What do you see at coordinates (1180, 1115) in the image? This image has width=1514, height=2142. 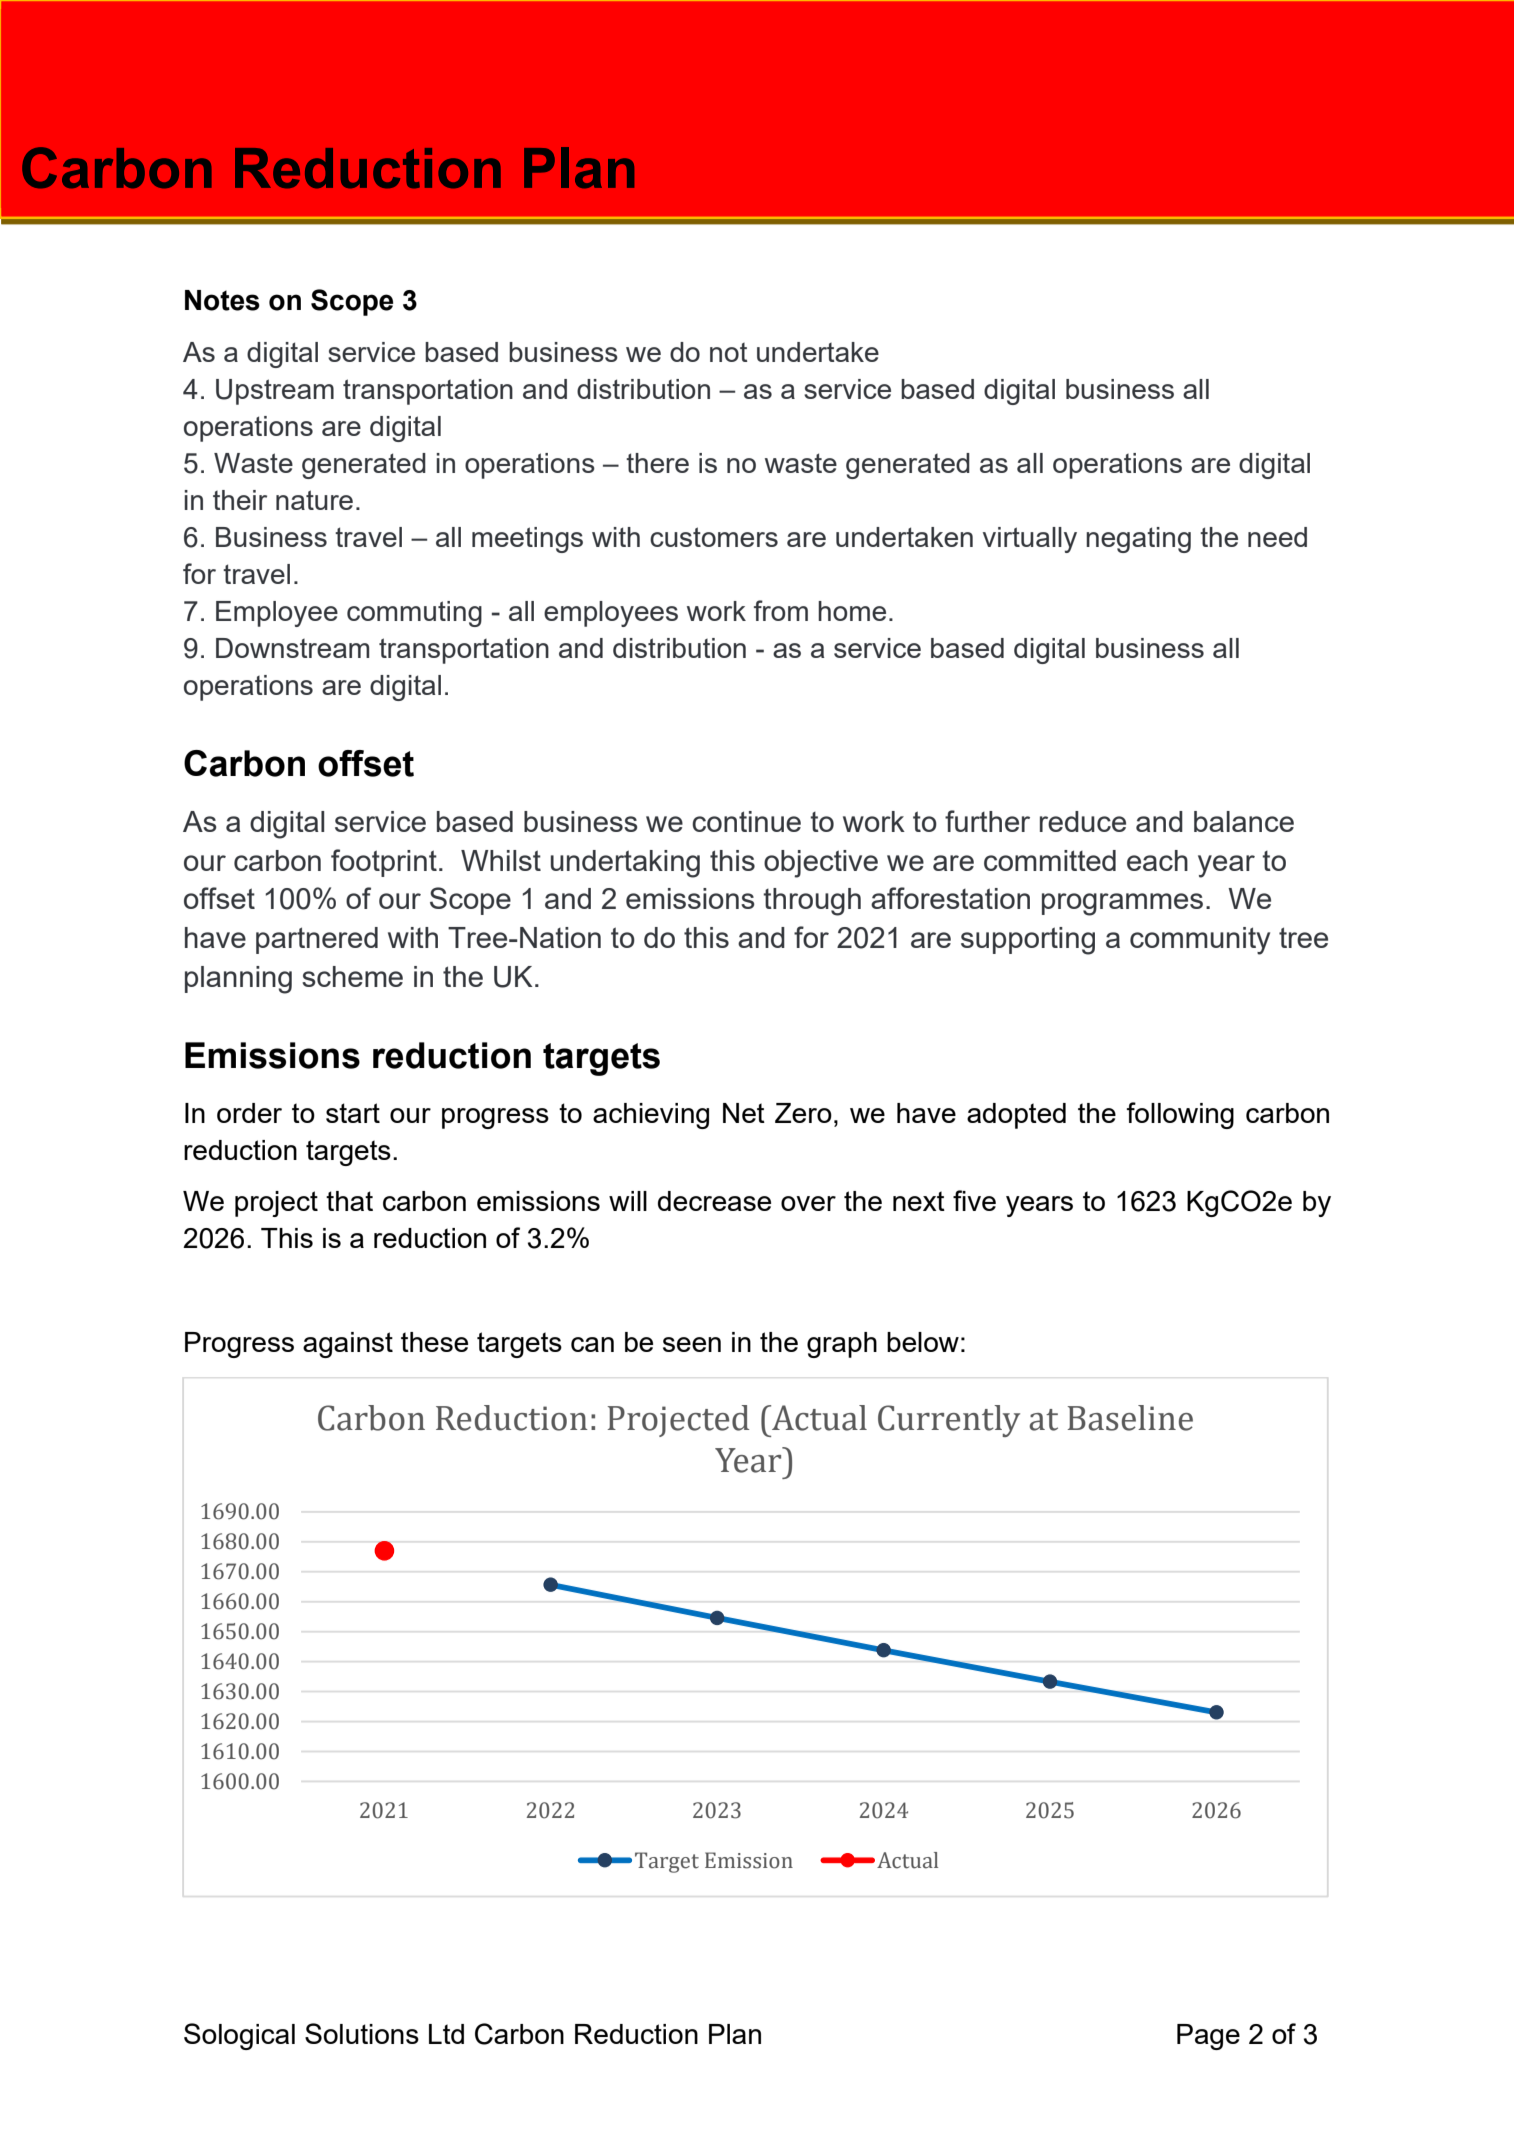 I see `following` at bounding box center [1180, 1115].
